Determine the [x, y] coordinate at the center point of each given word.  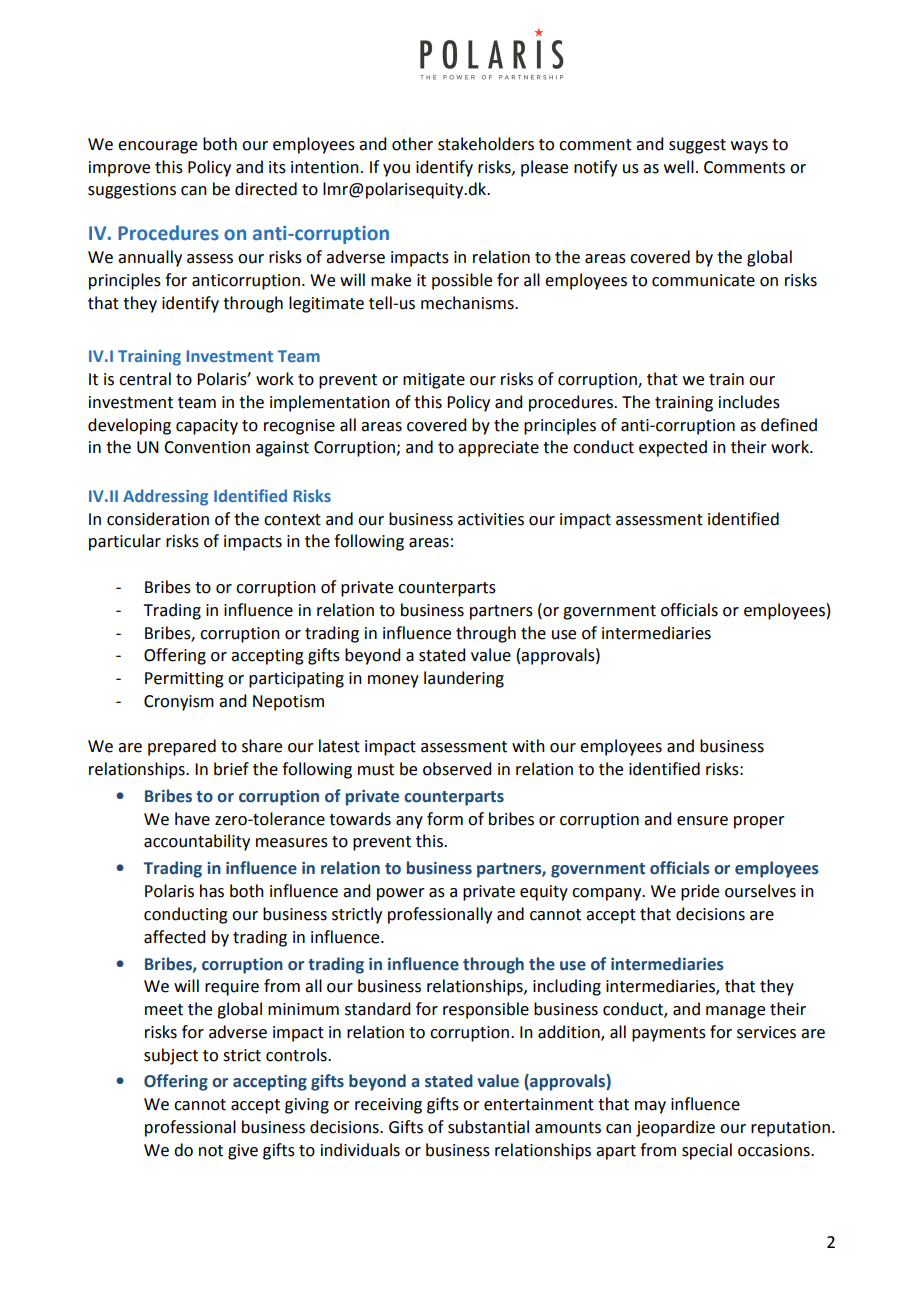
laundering [464, 679]
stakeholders [486, 144]
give [243, 1152]
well [679, 167]
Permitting [184, 680]
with [528, 746]
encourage [157, 147]
